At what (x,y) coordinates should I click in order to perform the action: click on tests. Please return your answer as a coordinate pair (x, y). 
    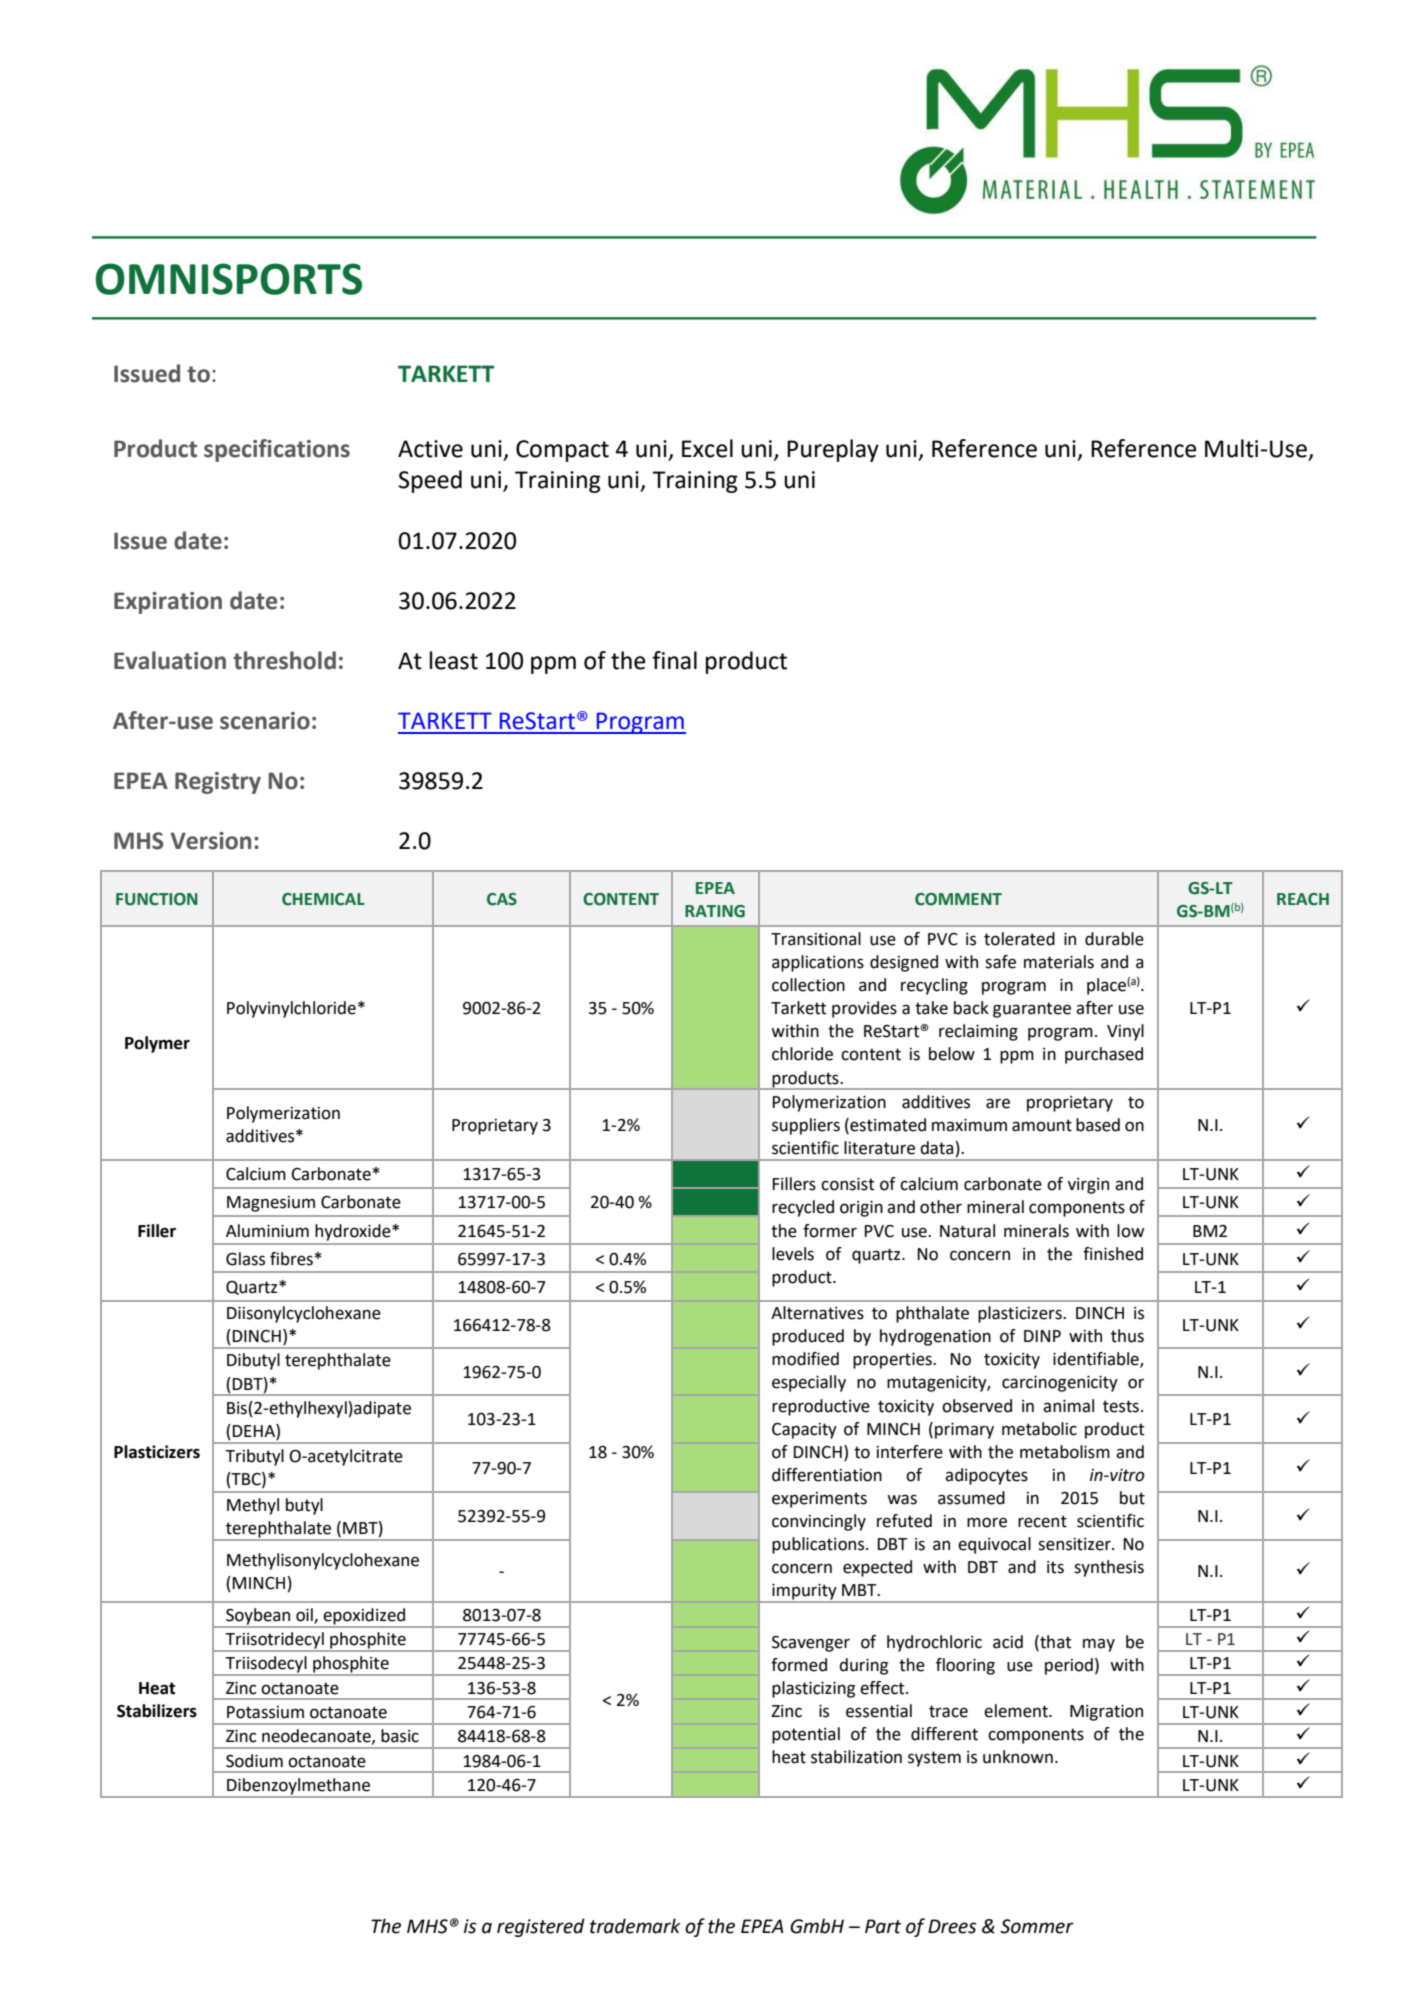
    Looking at the image, I should click on (1121, 1406).
